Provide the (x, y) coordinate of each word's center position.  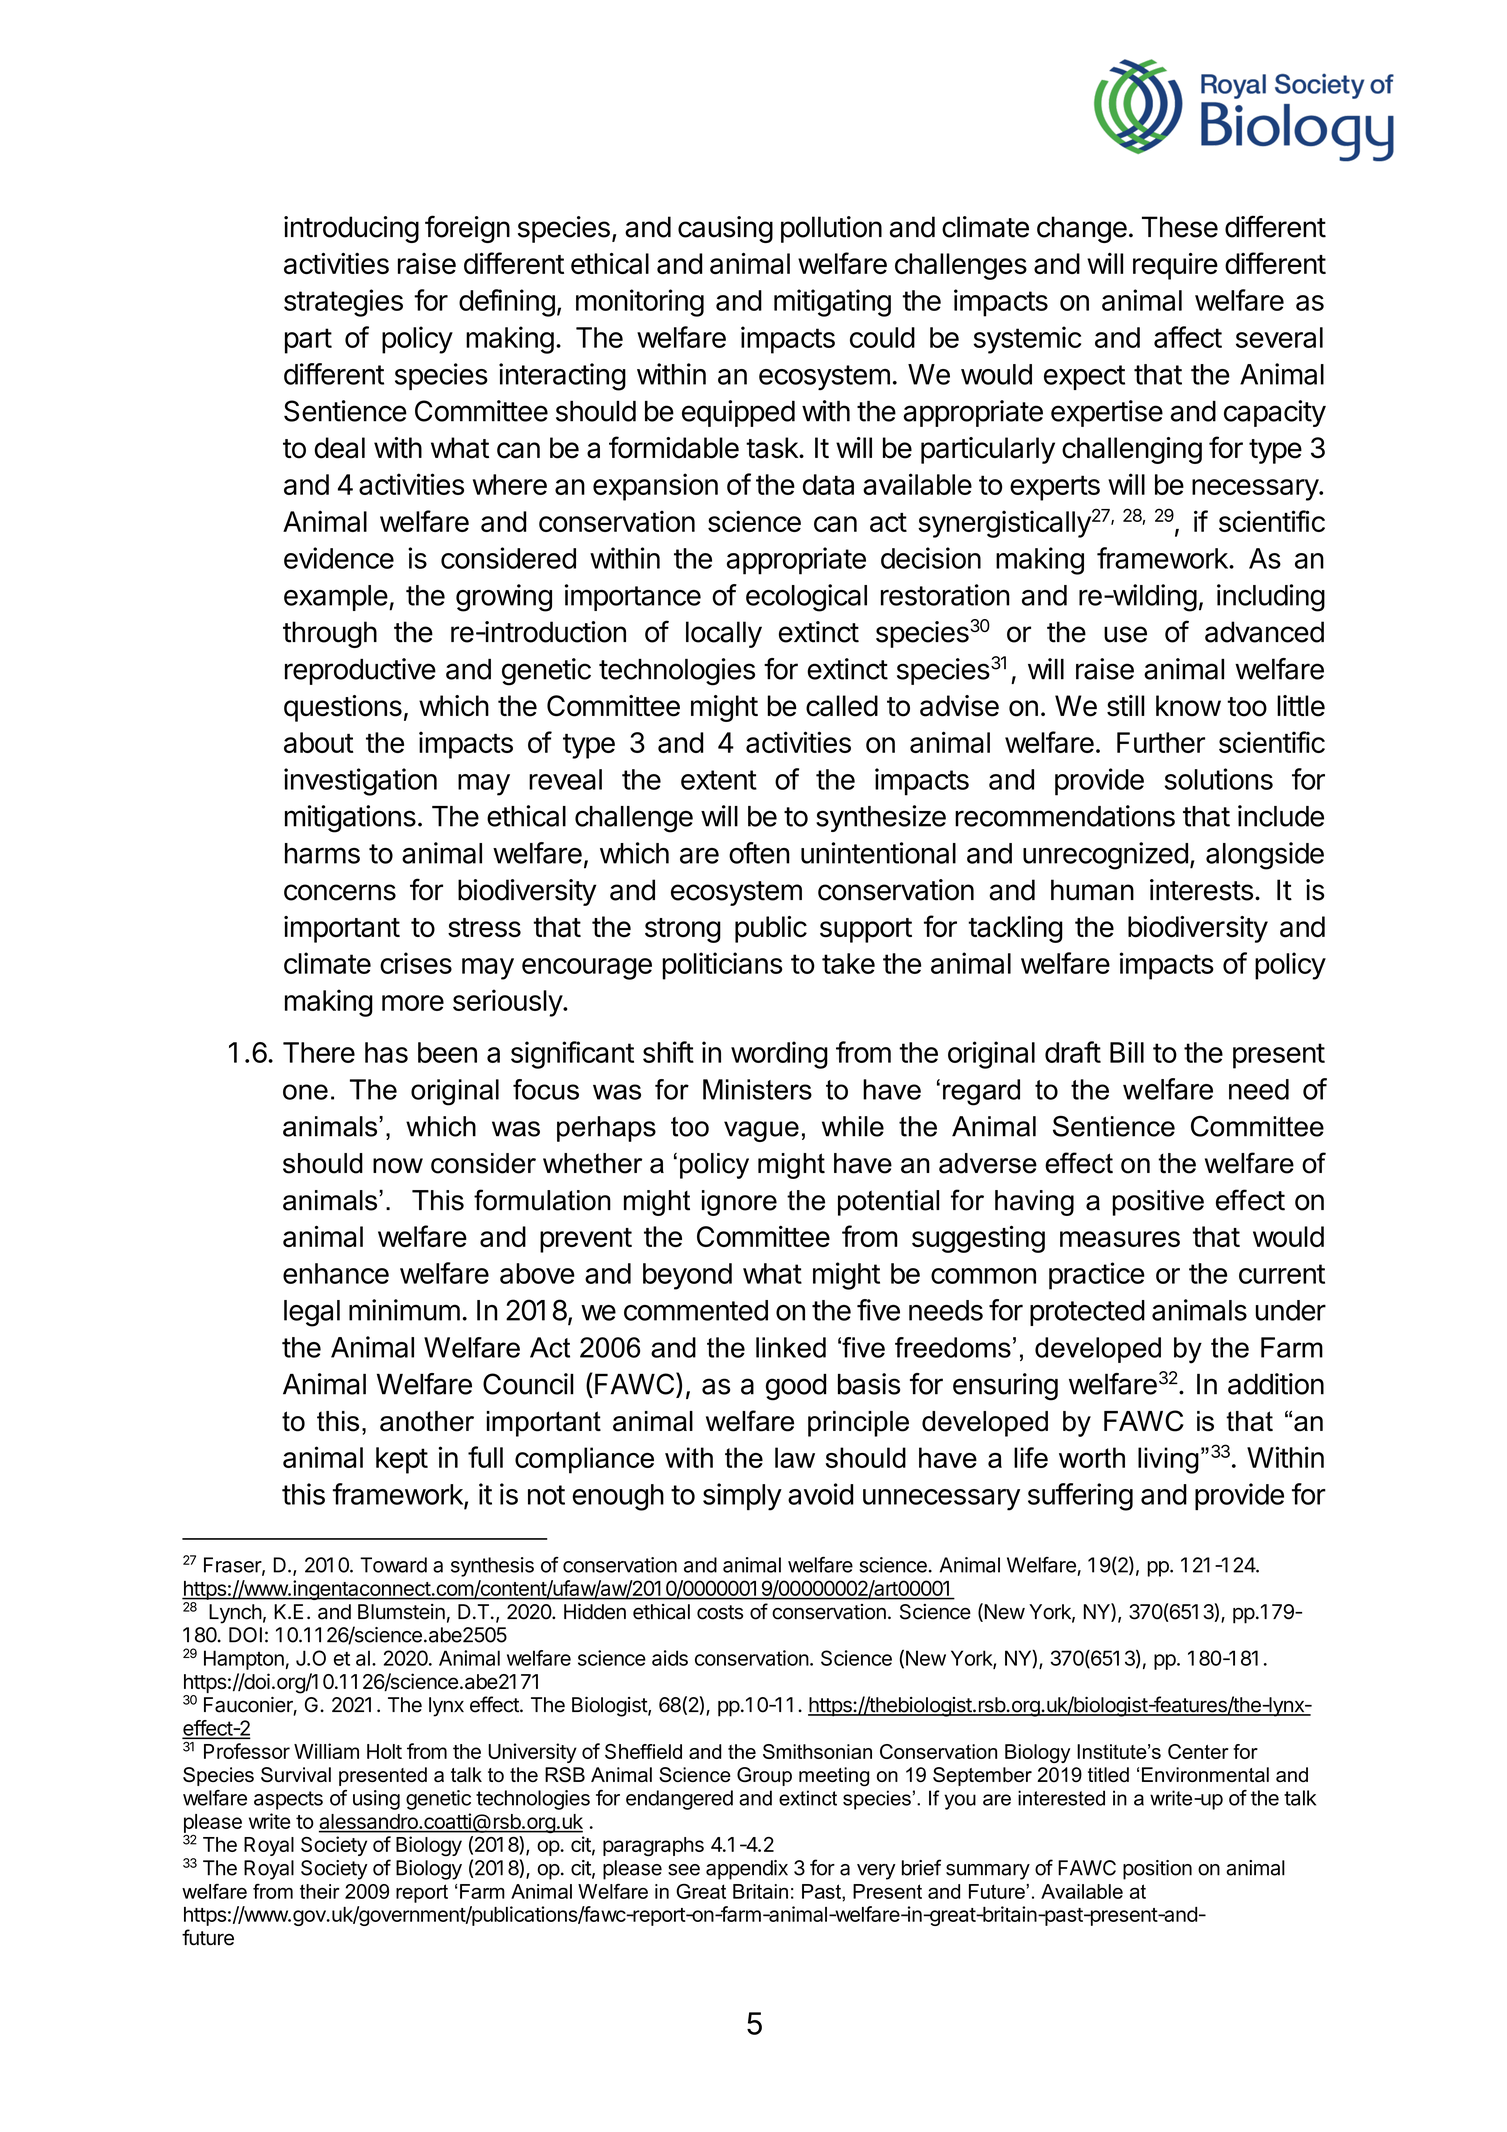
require (1175, 266)
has (386, 1052)
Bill (1127, 1052)
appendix (747, 1870)
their (320, 1891)
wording (779, 1055)
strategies (343, 303)
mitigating (832, 303)
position (1157, 1870)
